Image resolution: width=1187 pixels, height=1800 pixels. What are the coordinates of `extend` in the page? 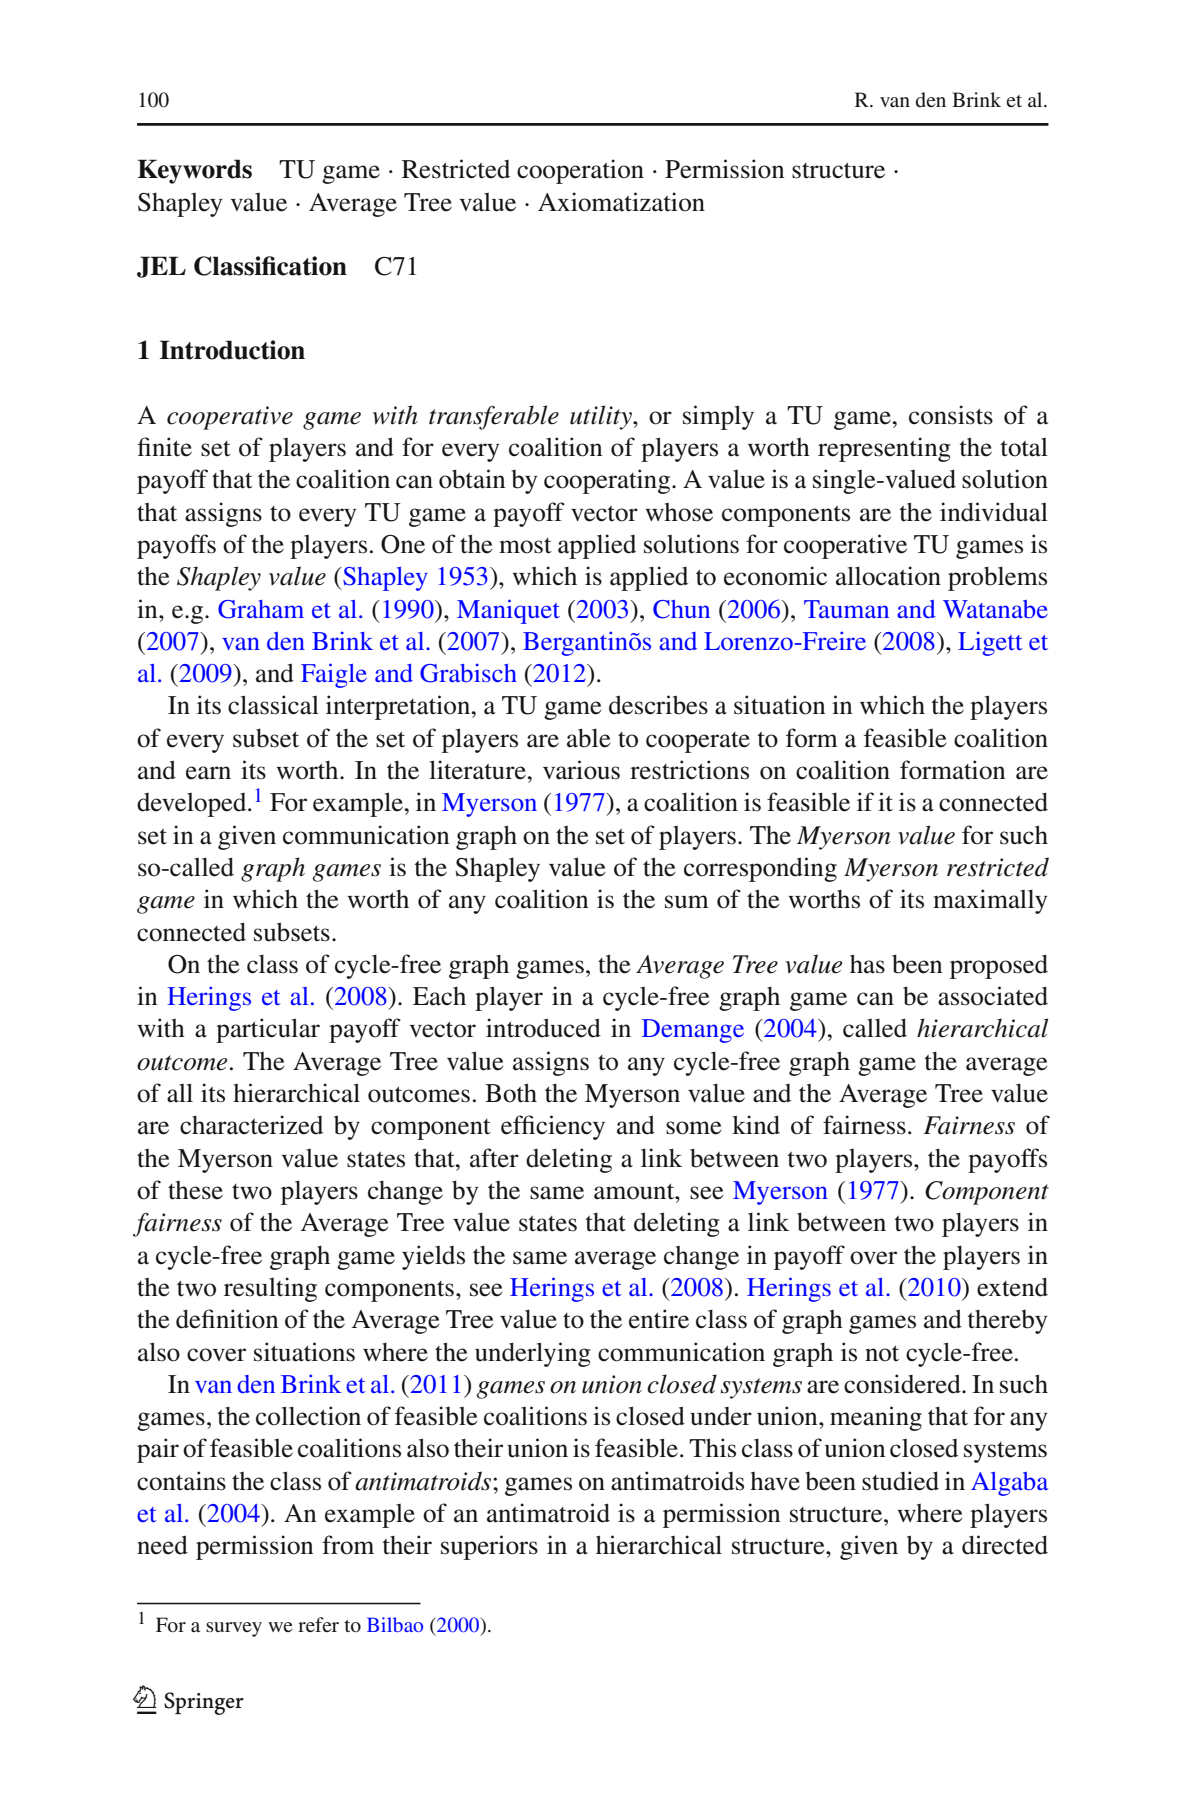 It's located at (1012, 1287).
